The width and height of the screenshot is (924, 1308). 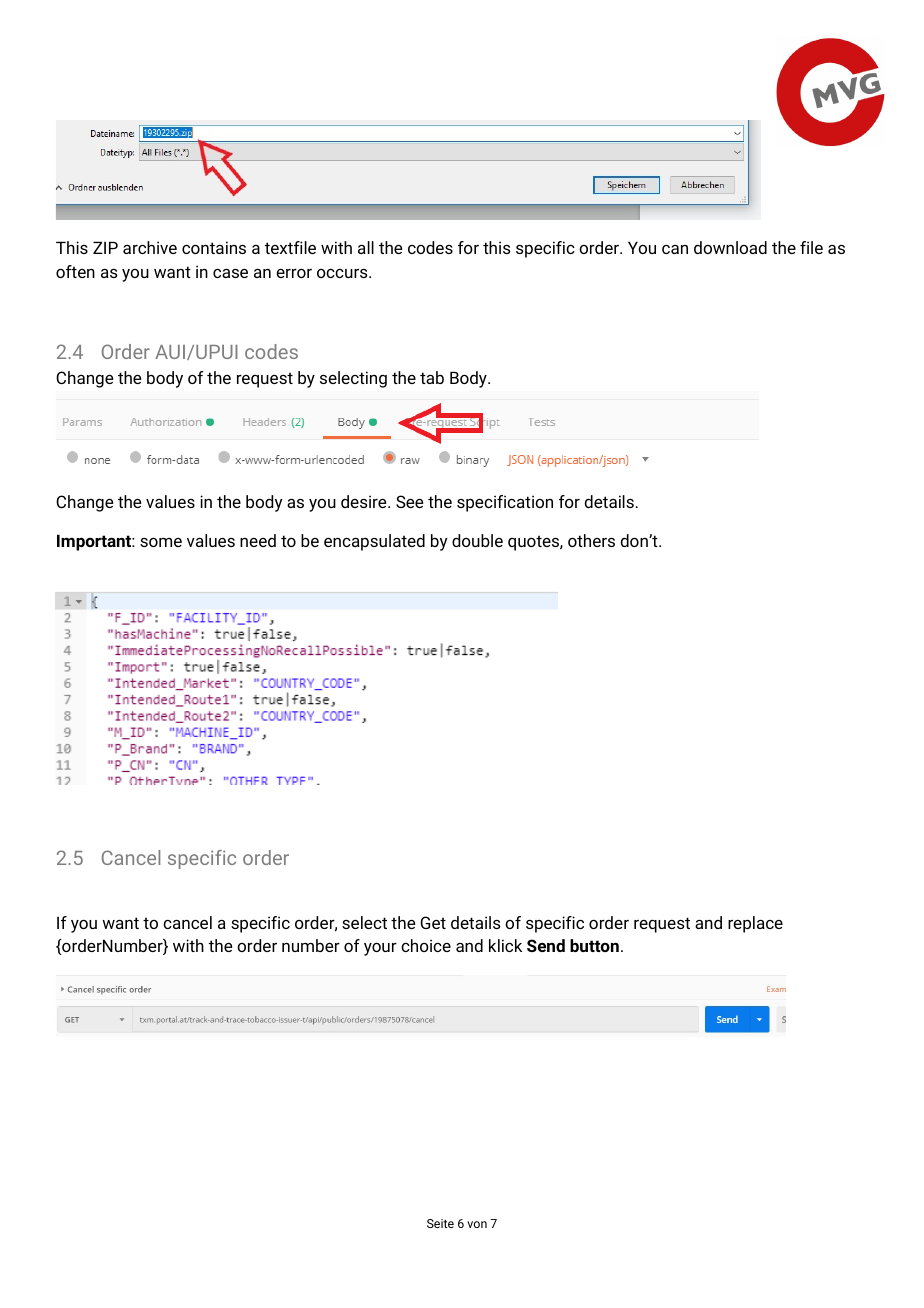 What do you see at coordinates (150, 247) in the screenshot?
I see `archive` at bounding box center [150, 247].
